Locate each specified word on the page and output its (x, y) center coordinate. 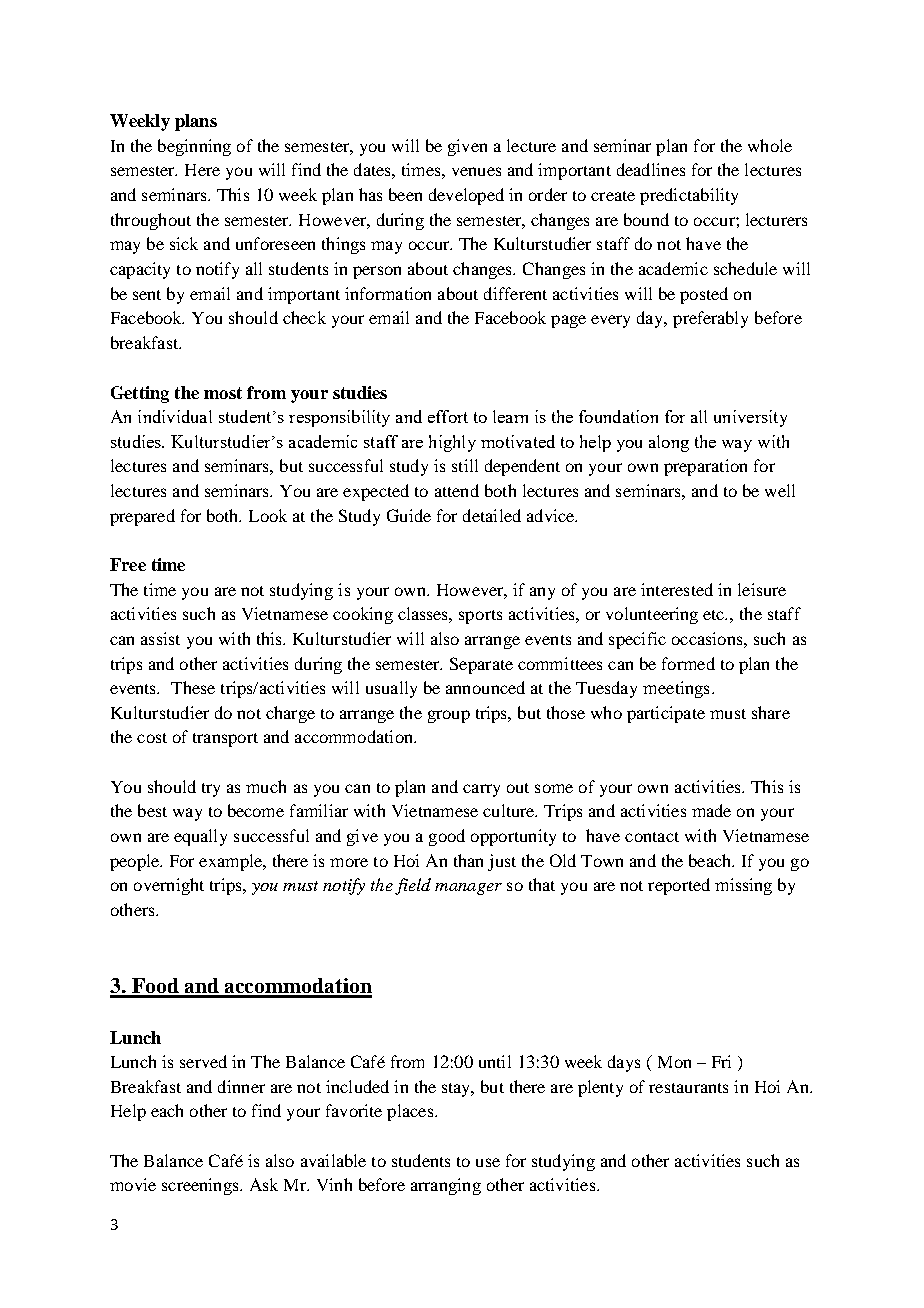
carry (481, 790)
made (711, 810)
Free (128, 564)
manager (468, 889)
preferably (710, 319)
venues (476, 171)
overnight (169, 886)
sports (480, 617)
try (211, 790)
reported (679, 886)
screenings (201, 1186)
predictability (689, 196)
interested (677, 589)
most (223, 393)
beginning (194, 147)
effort (448, 416)
